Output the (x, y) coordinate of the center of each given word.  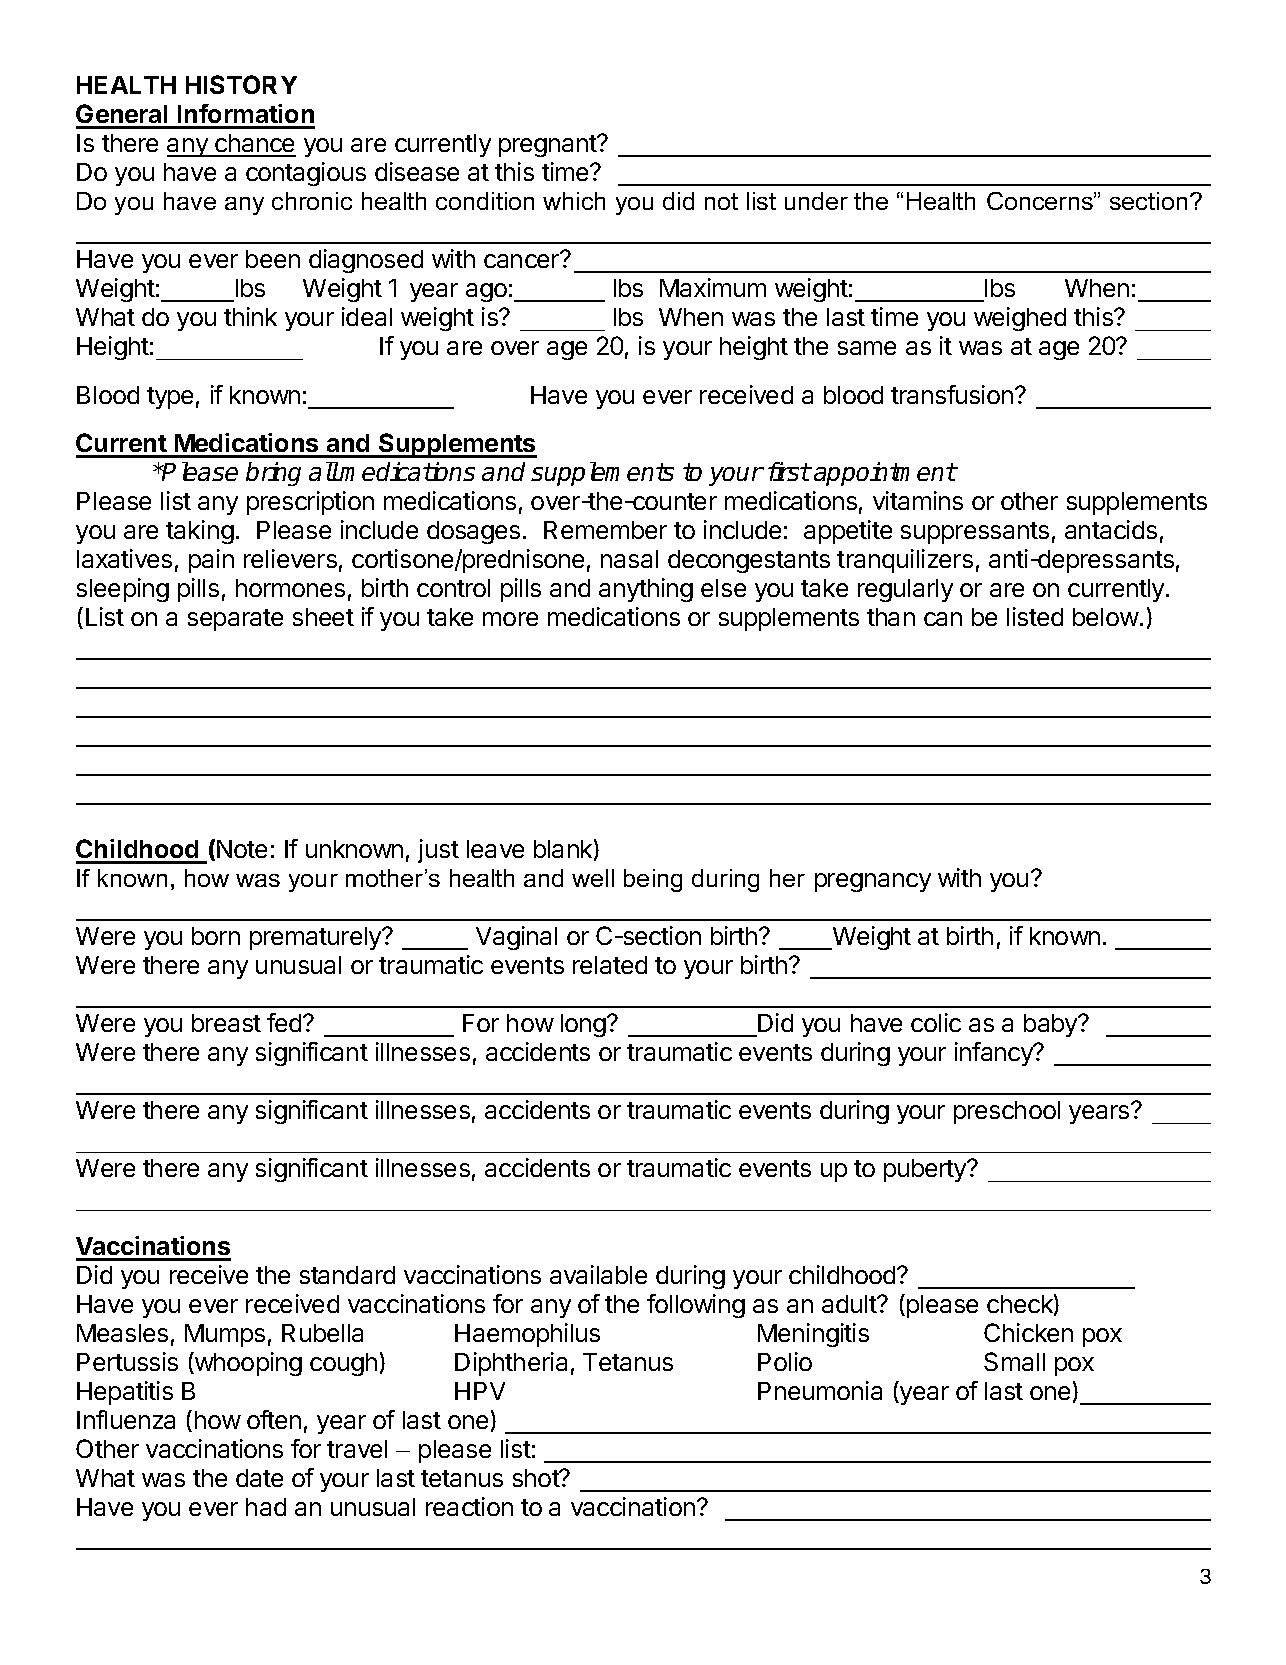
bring (273, 474)
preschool (1007, 1112)
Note (242, 849)
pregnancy (873, 882)
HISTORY (241, 84)
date (259, 1478)
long (584, 1025)
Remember (605, 530)
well (593, 878)
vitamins (918, 500)
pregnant (549, 146)
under (816, 201)
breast (226, 1023)
